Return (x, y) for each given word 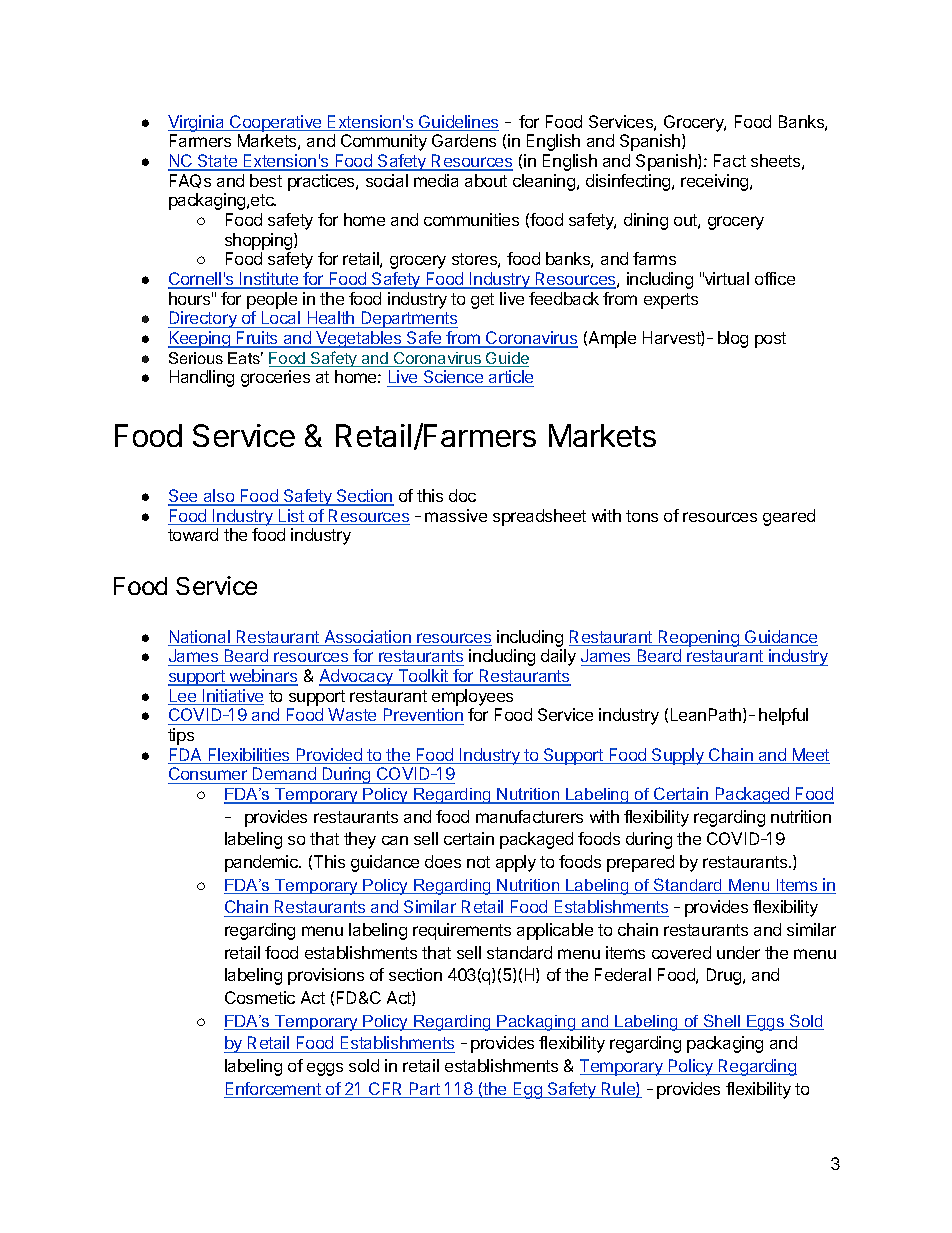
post (770, 340)
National (200, 638)
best (266, 180)
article (510, 378)
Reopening (698, 638)
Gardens (464, 140)
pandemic (263, 863)
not (478, 862)
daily (558, 657)
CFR (386, 1090)
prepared (640, 863)
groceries (275, 378)
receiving (716, 182)
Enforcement (273, 1090)
